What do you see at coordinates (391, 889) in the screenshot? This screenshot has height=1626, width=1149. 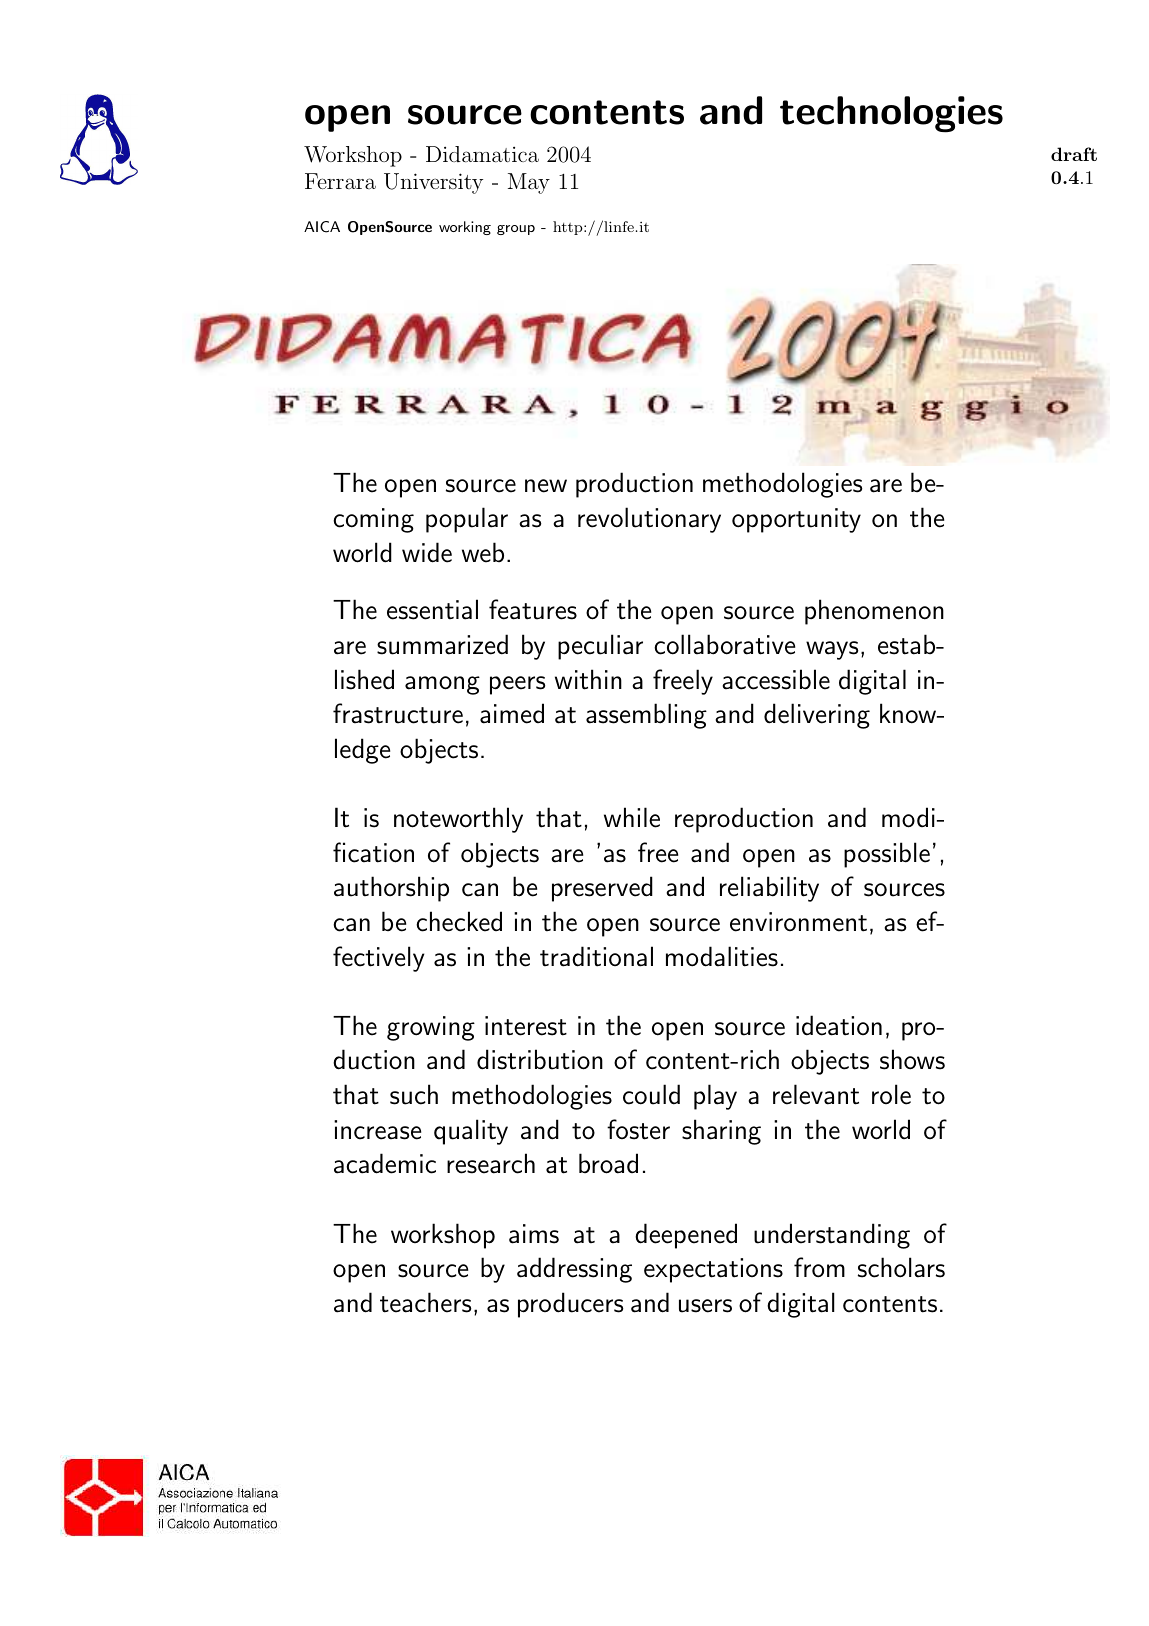 I see `authorship` at bounding box center [391, 889].
